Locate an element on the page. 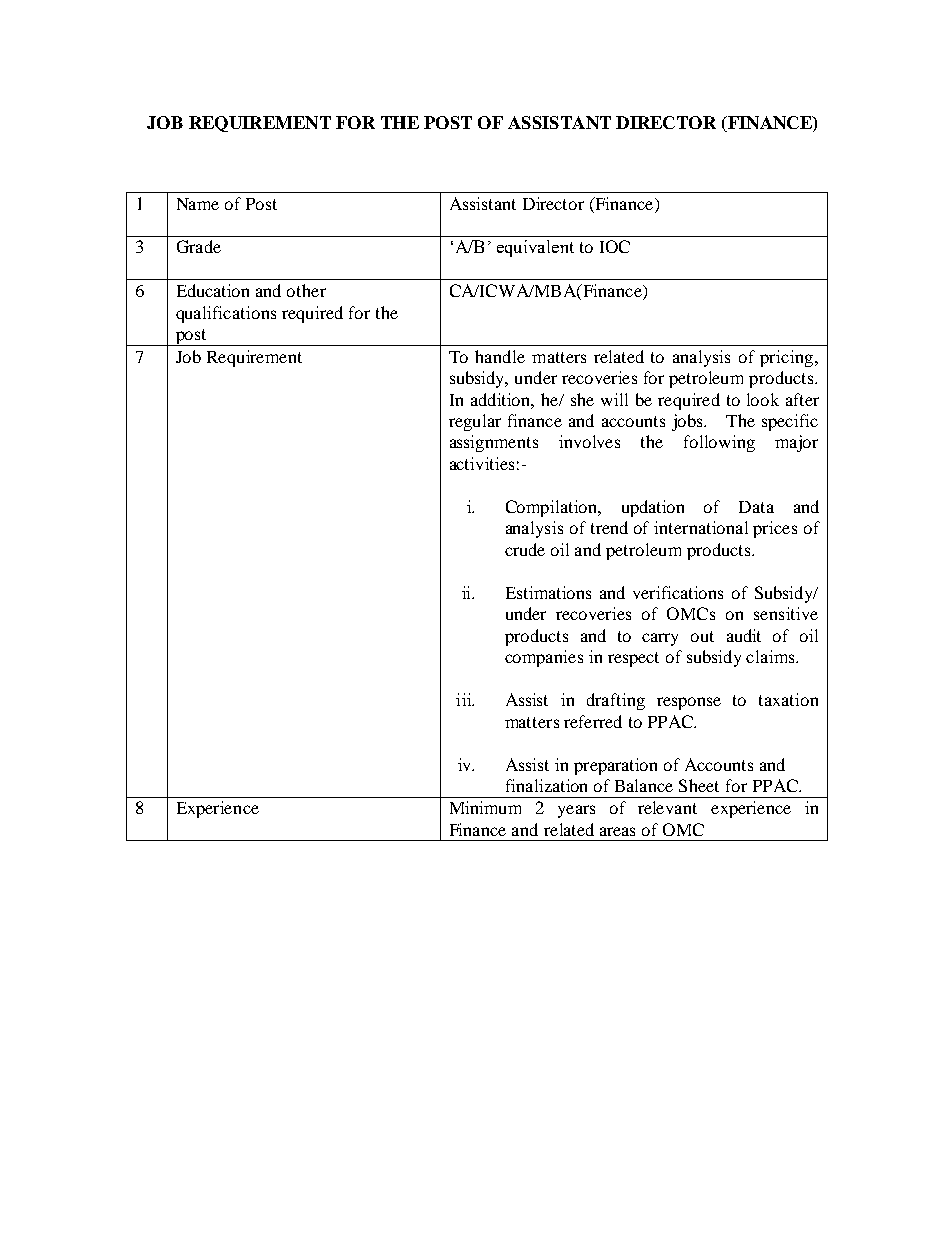 Image resolution: width=952 pixels, height=1233 pixels. IOC is located at coordinates (615, 246).
